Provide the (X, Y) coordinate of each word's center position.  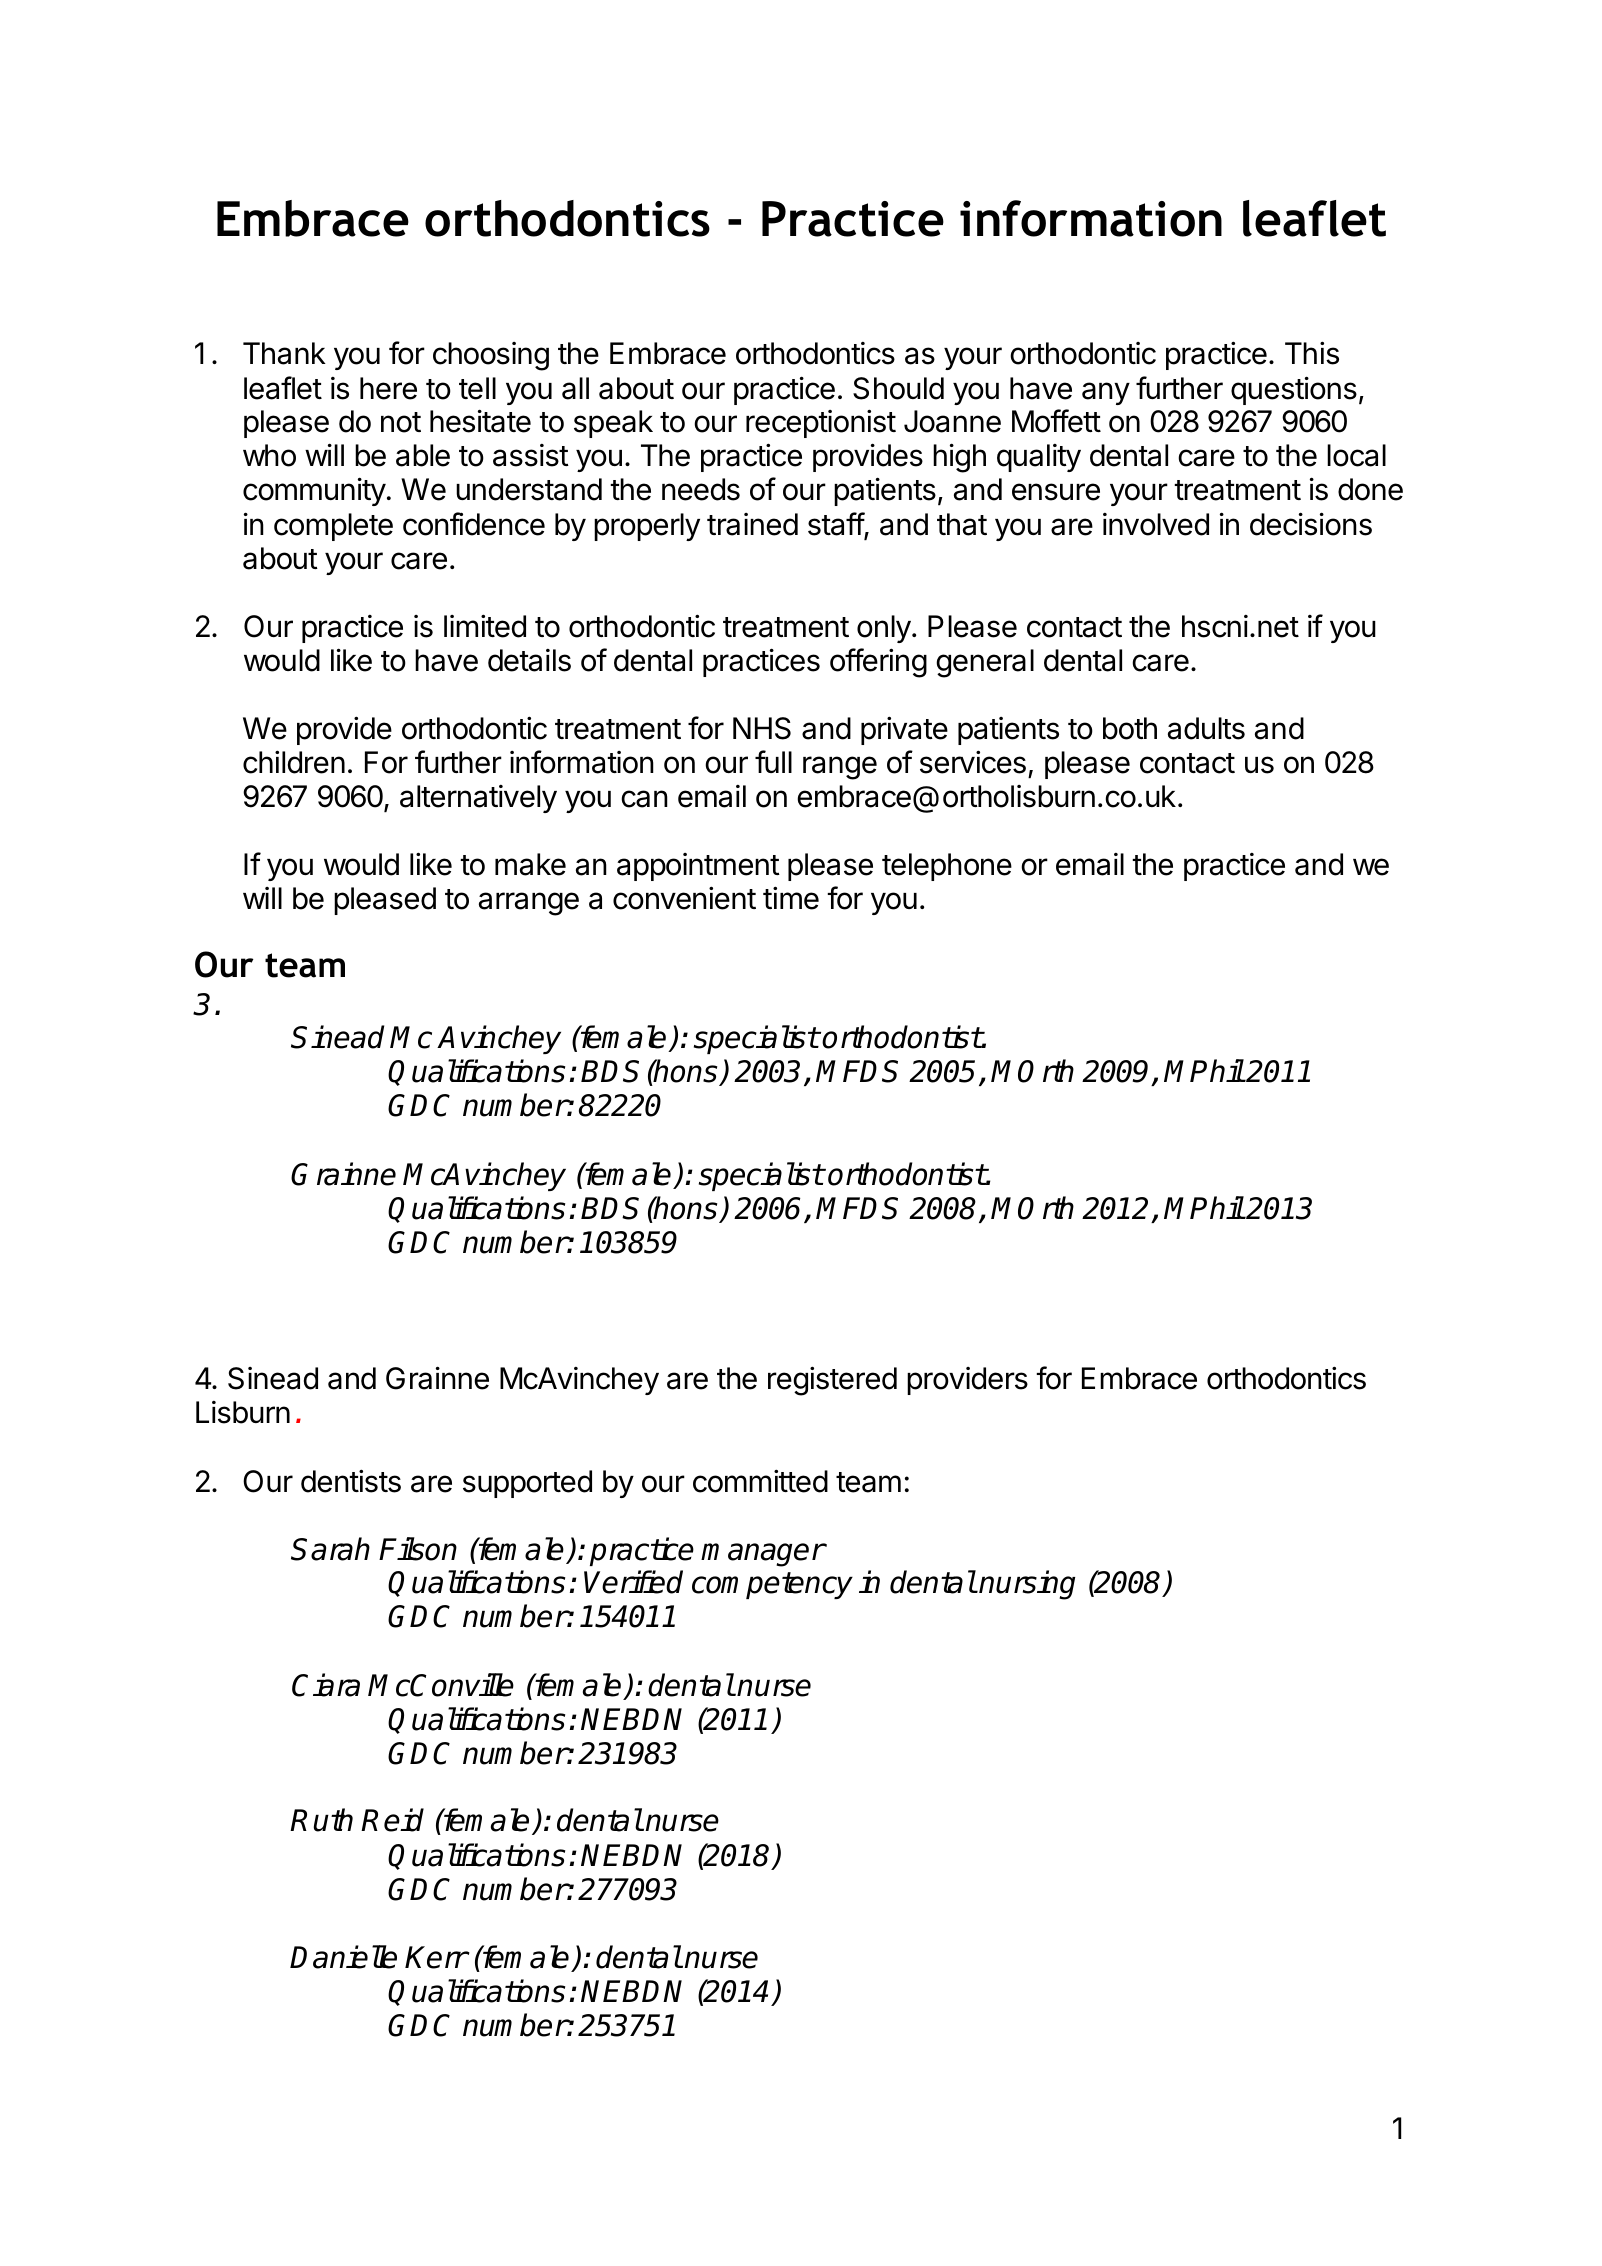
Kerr (436, 1957)
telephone (947, 867)
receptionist (821, 423)
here (388, 388)
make (530, 864)
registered (832, 1381)
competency (772, 1585)
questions (1294, 390)
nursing (1027, 1585)
